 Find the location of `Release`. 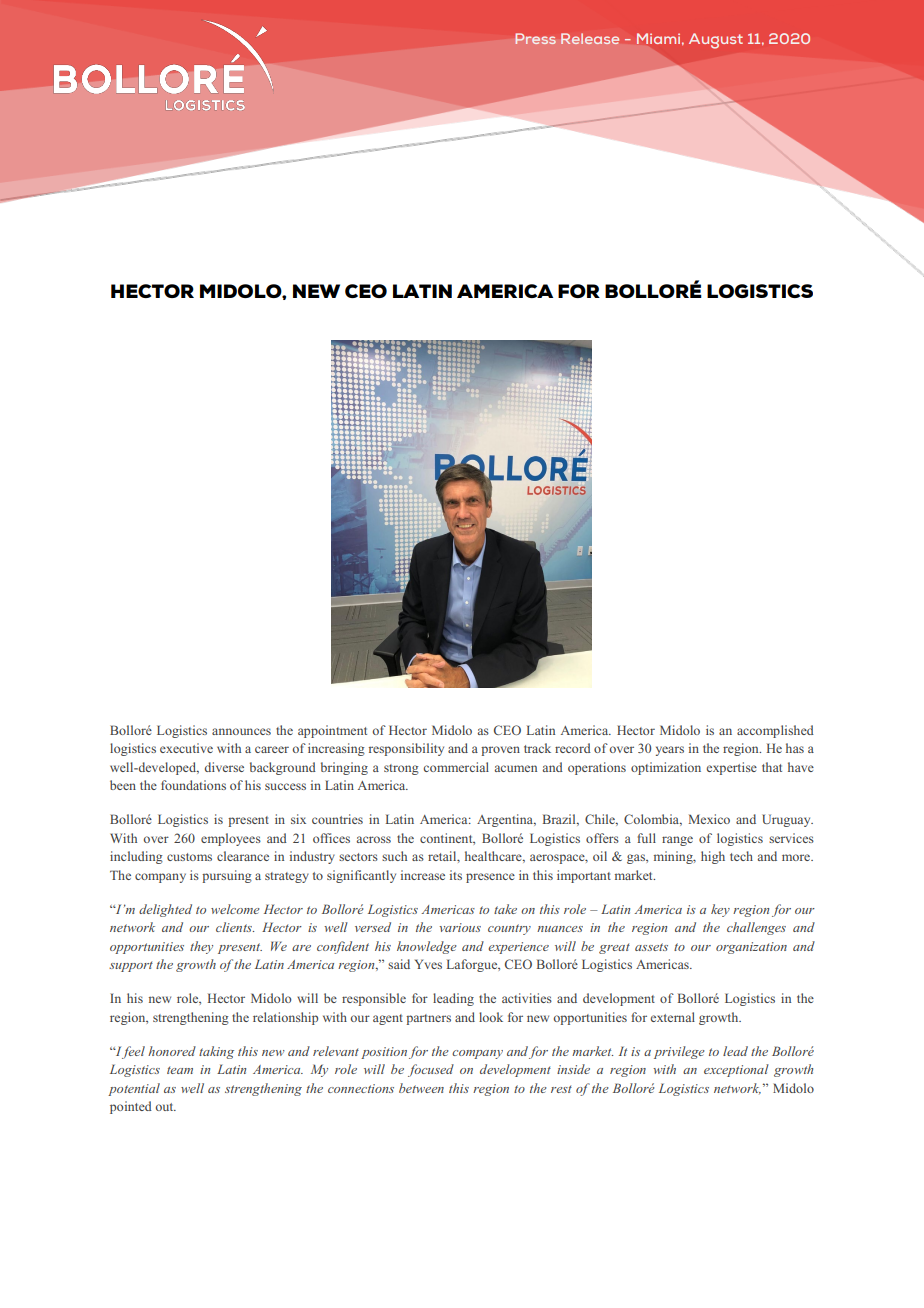

Release is located at coordinates (590, 38).
